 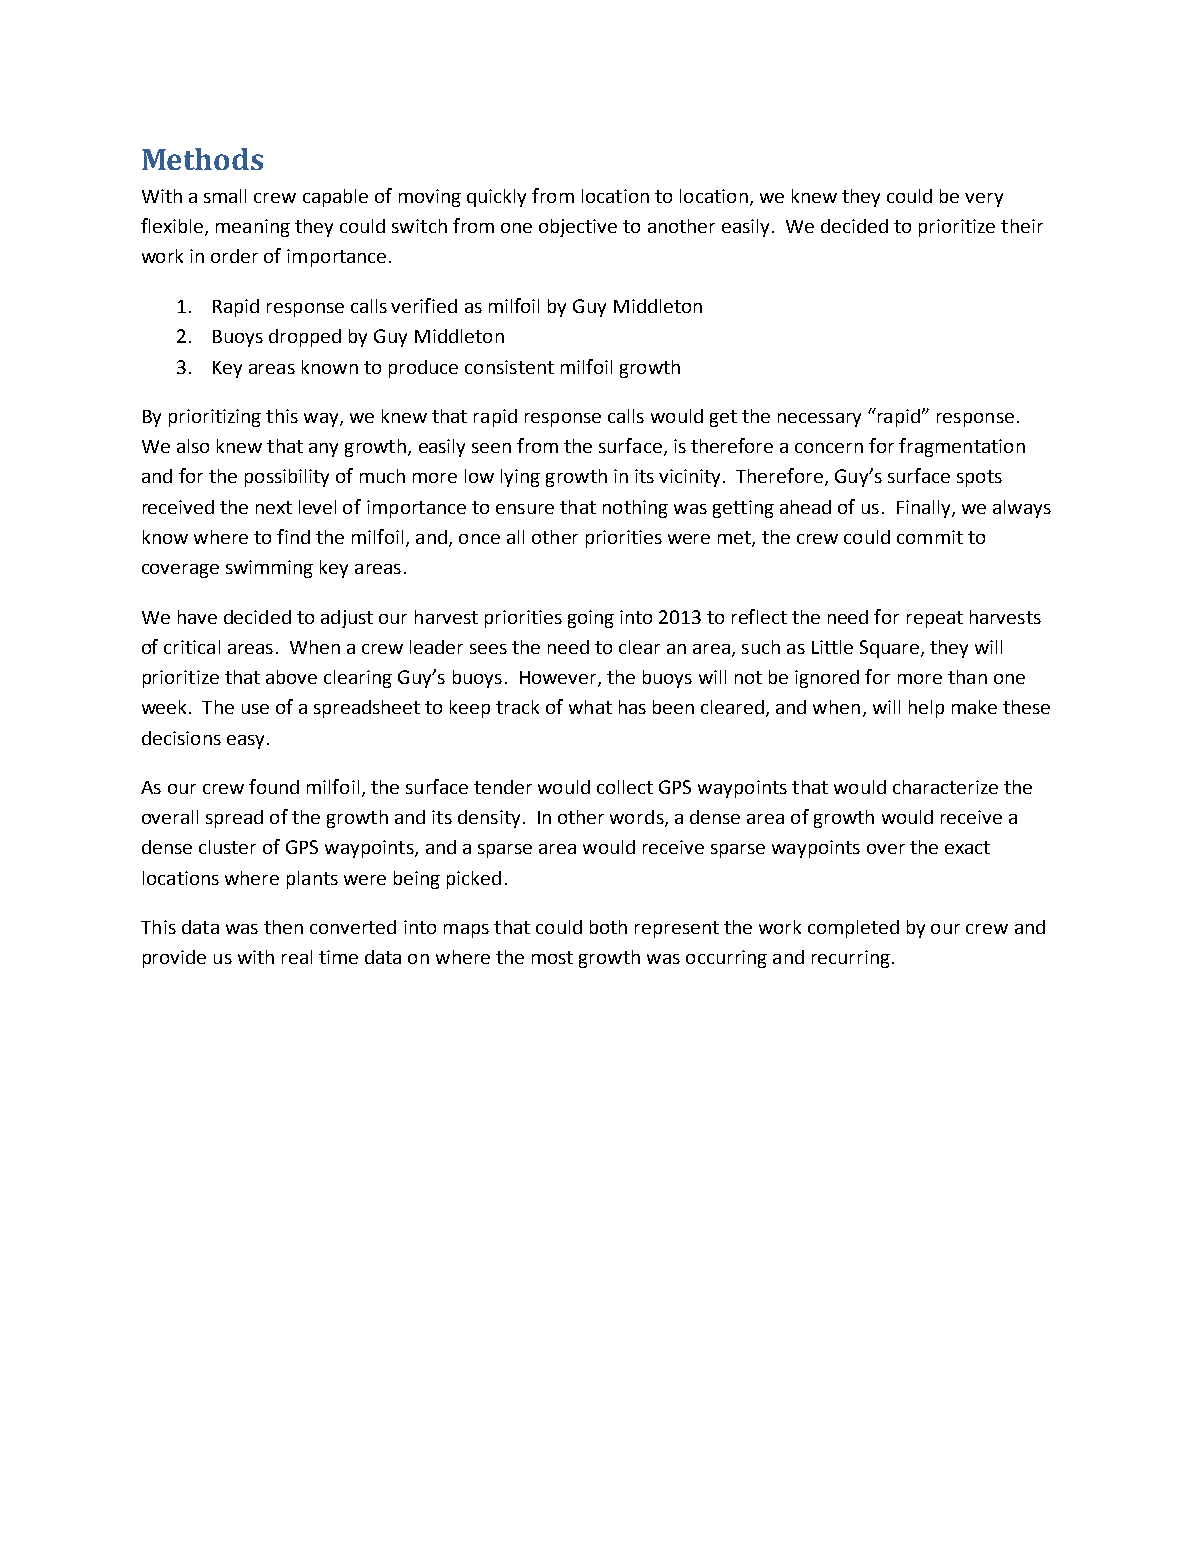 What do you see at coordinates (245, 742) in the document?
I see `easy` at bounding box center [245, 742].
